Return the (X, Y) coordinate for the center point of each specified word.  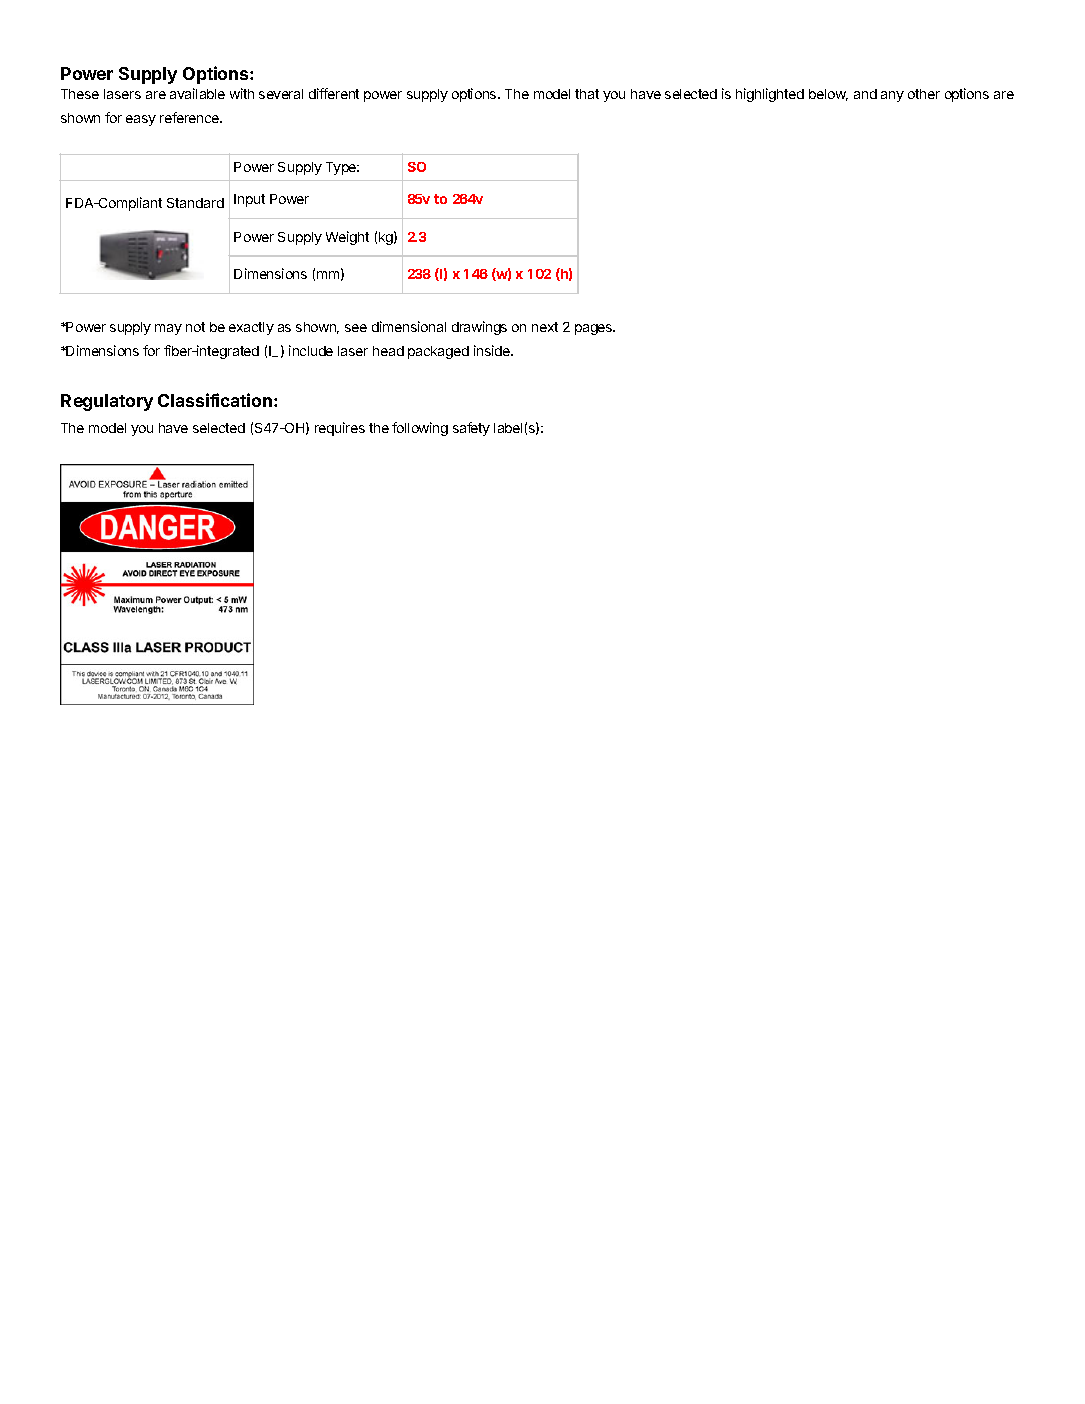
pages (595, 329)
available (197, 93)
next (545, 327)
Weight (347, 238)
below (828, 95)
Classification (215, 400)
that (587, 94)
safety (471, 429)
